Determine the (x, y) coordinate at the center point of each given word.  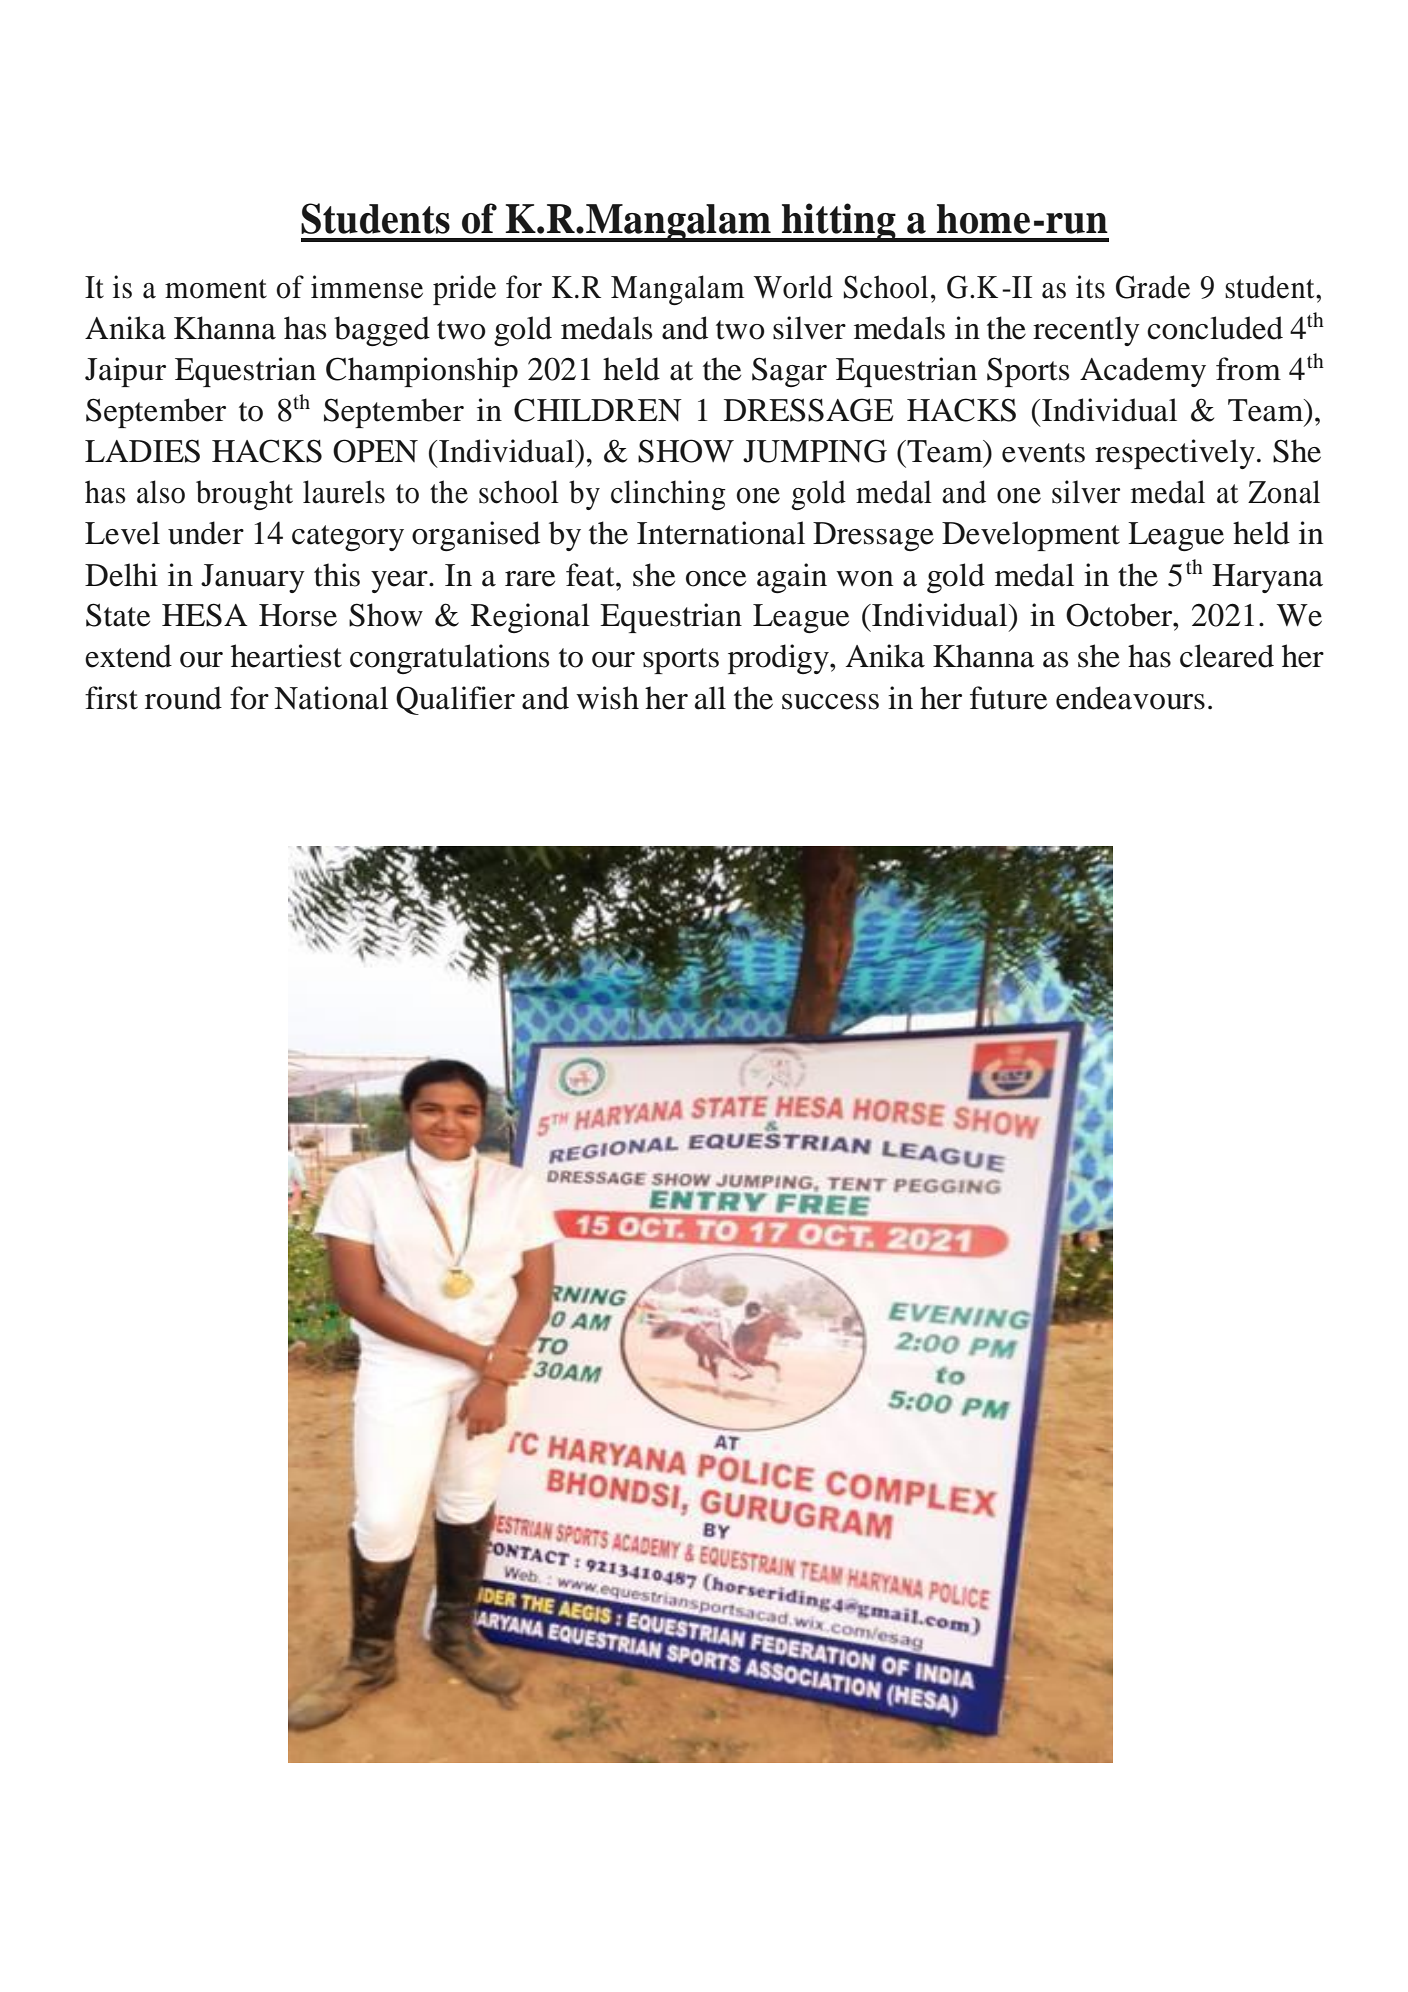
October (1120, 615)
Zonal (1284, 492)
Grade (1153, 287)
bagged (382, 331)
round (183, 698)
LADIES (142, 451)
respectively (1175, 454)
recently (1086, 331)
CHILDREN (598, 410)
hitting (839, 222)
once (716, 579)
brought (244, 495)
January (253, 578)
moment (216, 289)
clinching (668, 495)
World (793, 287)
